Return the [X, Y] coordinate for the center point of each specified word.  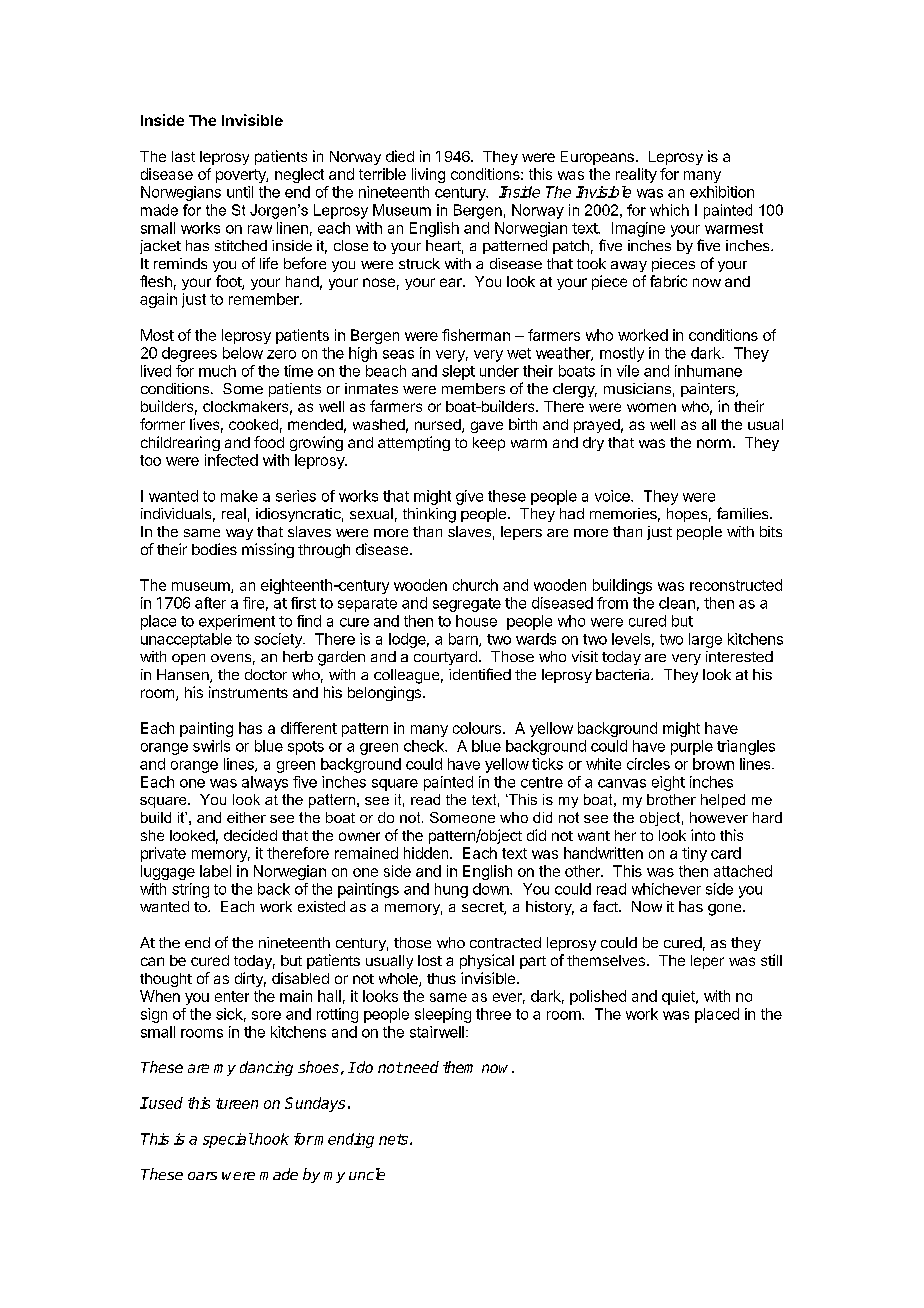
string [190, 890]
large [705, 640]
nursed [439, 426]
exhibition [722, 192]
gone [726, 910]
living [428, 175]
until [240, 192]
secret [483, 908]
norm [714, 443]
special [228, 1140]
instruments [248, 692]
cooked [253, 424]
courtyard [445, 658]
